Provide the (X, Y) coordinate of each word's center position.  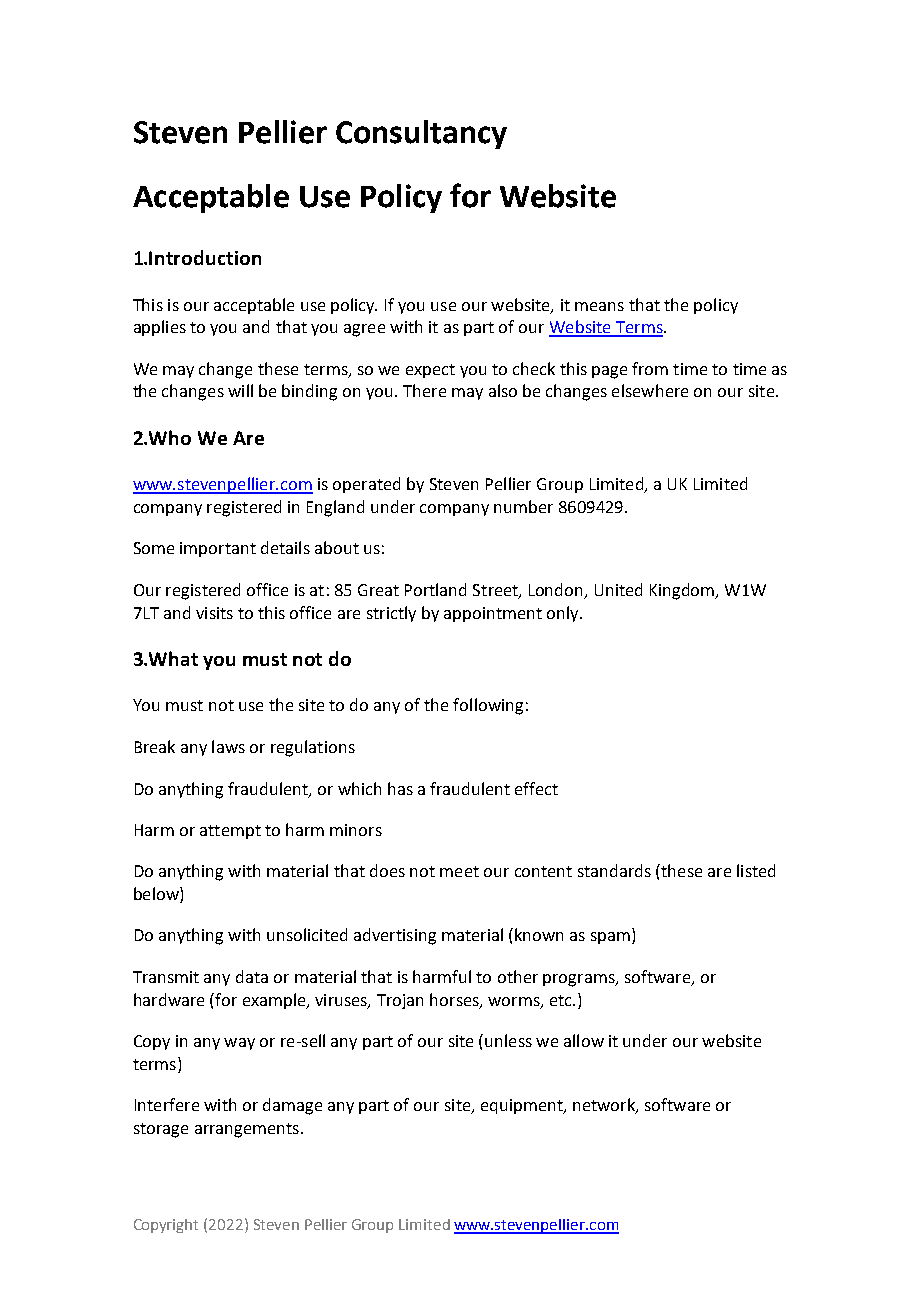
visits (214, 613)
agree (364, 330)
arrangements (247, 1130)
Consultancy (421, 134)
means (599, 306)
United (618, 589)
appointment (493, 614)
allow (584, 1040)
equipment (523, 1106)
